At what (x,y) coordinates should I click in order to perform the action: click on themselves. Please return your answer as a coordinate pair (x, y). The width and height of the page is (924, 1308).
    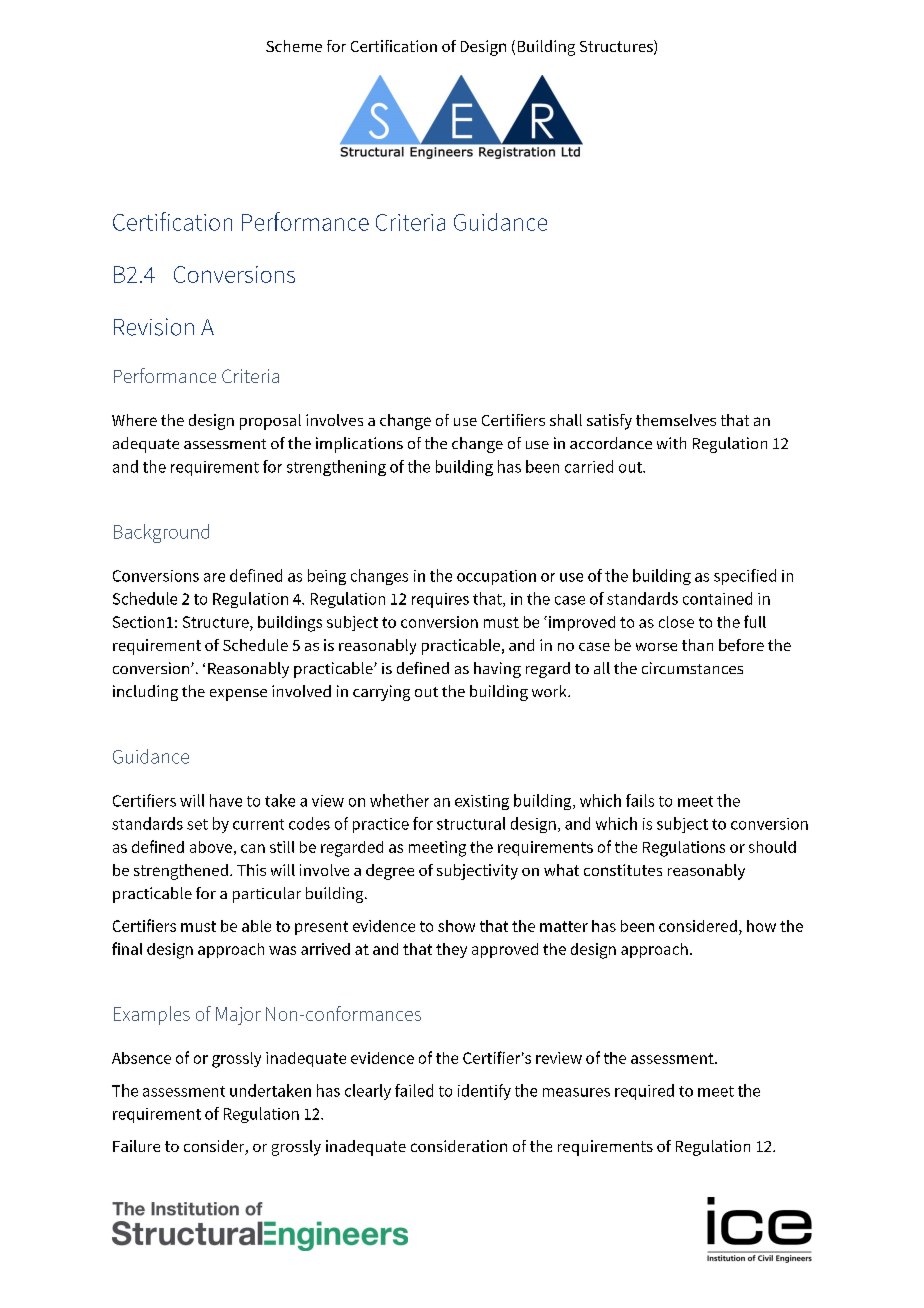
    Looking at the image, I should click on (676, 420).
